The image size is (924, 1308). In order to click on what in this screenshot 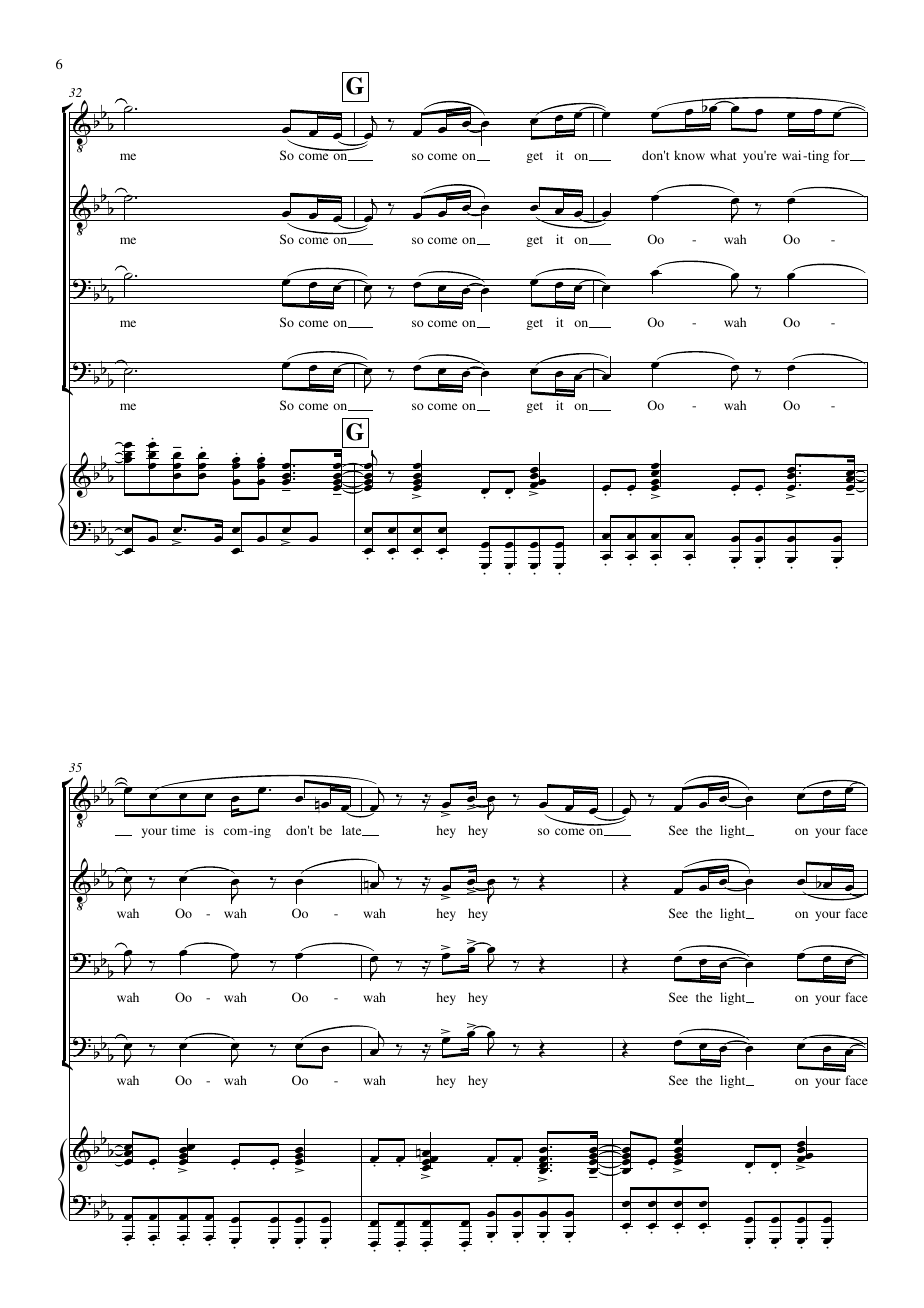, I will do `click(723, 155)`.
